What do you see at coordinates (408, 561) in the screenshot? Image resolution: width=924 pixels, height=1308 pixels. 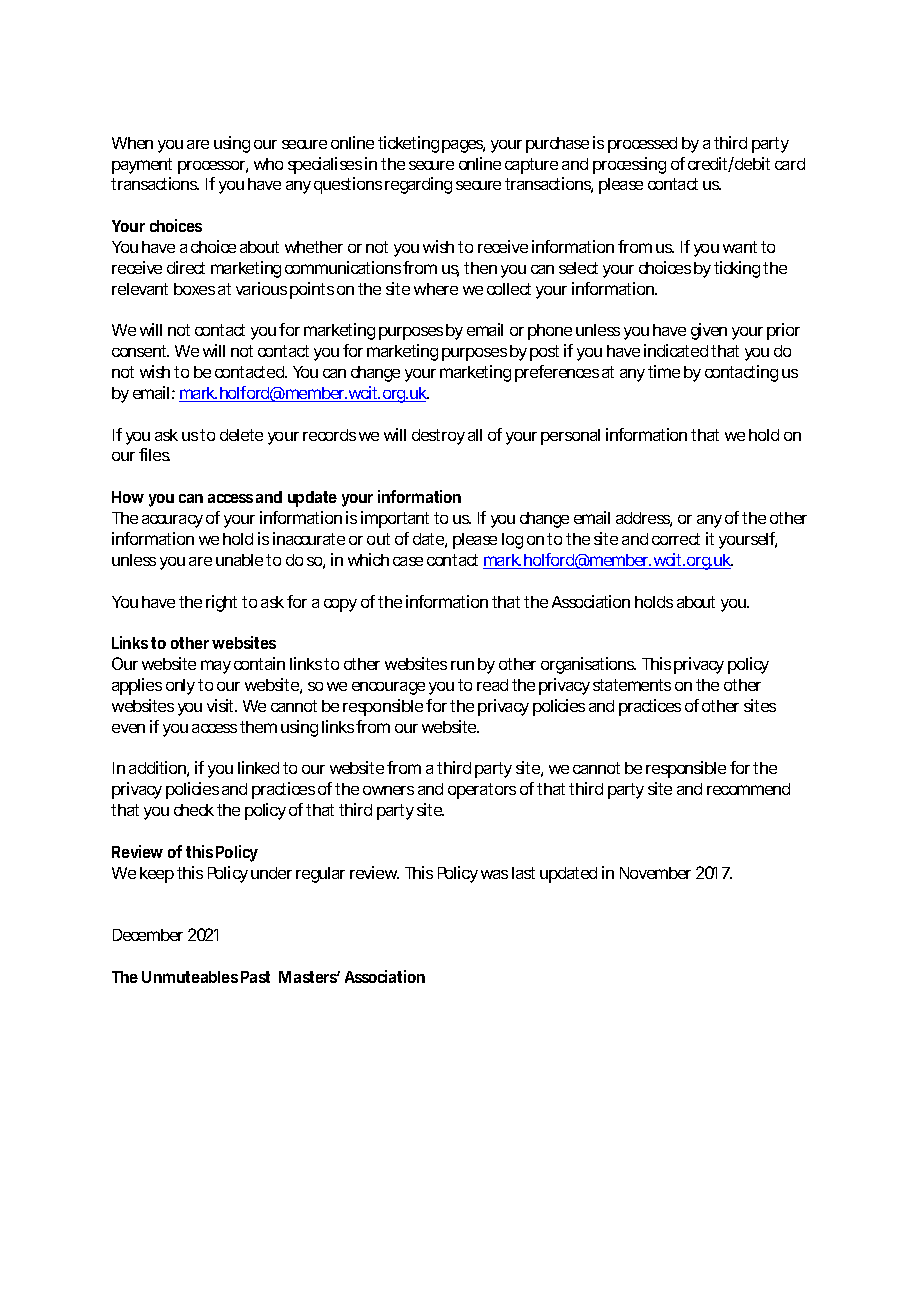 I see `case` at bounding box center [408, 561].
